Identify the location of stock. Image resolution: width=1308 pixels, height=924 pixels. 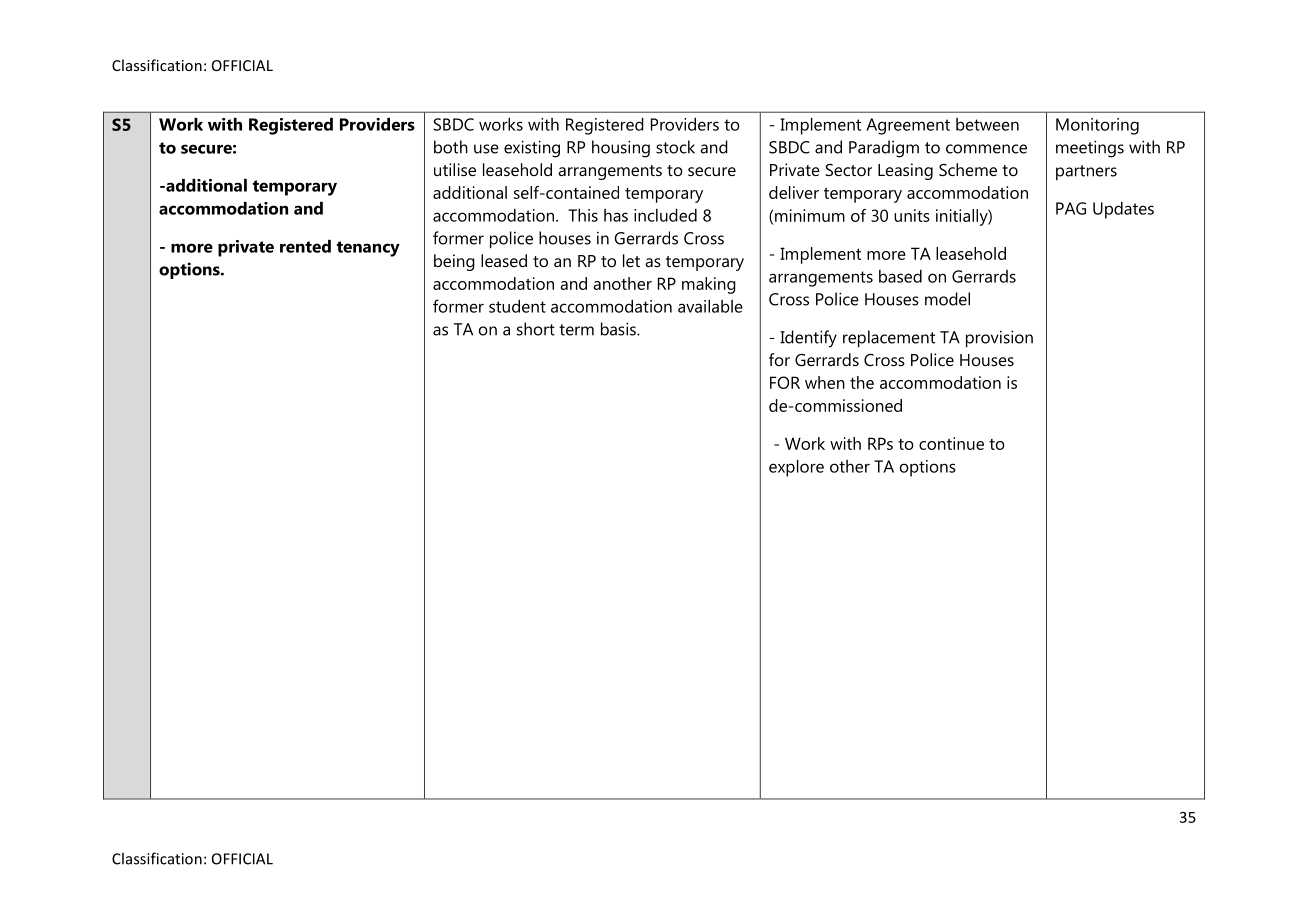
(675, 147).
